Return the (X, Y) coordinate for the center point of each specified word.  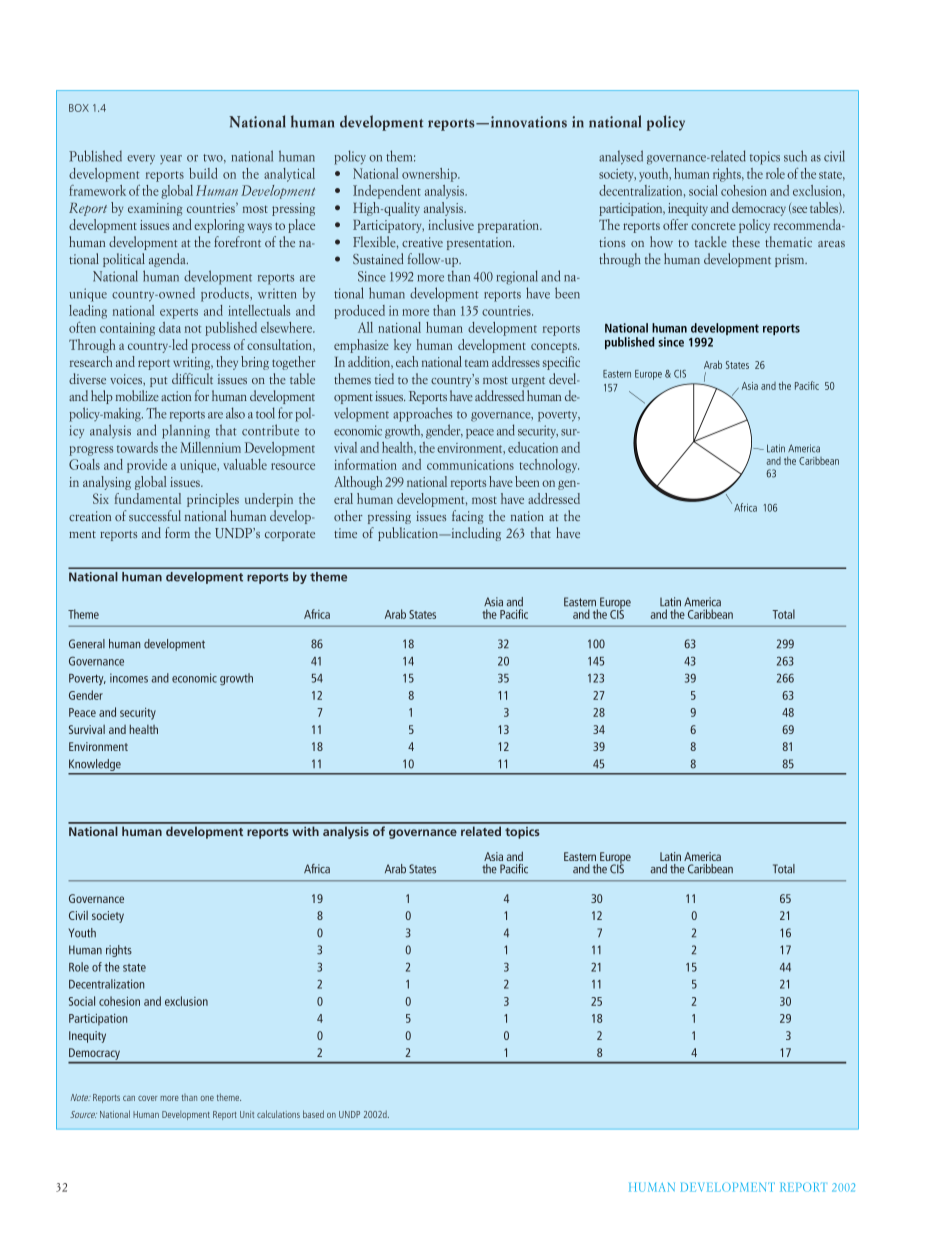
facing (468, 517)
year (171, 159)
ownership (430, 175)
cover (147, 1098)
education (533, 447)
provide (147, 466)
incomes (129, 678)
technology (549, 466)
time (345, 533)
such (795, 156)
